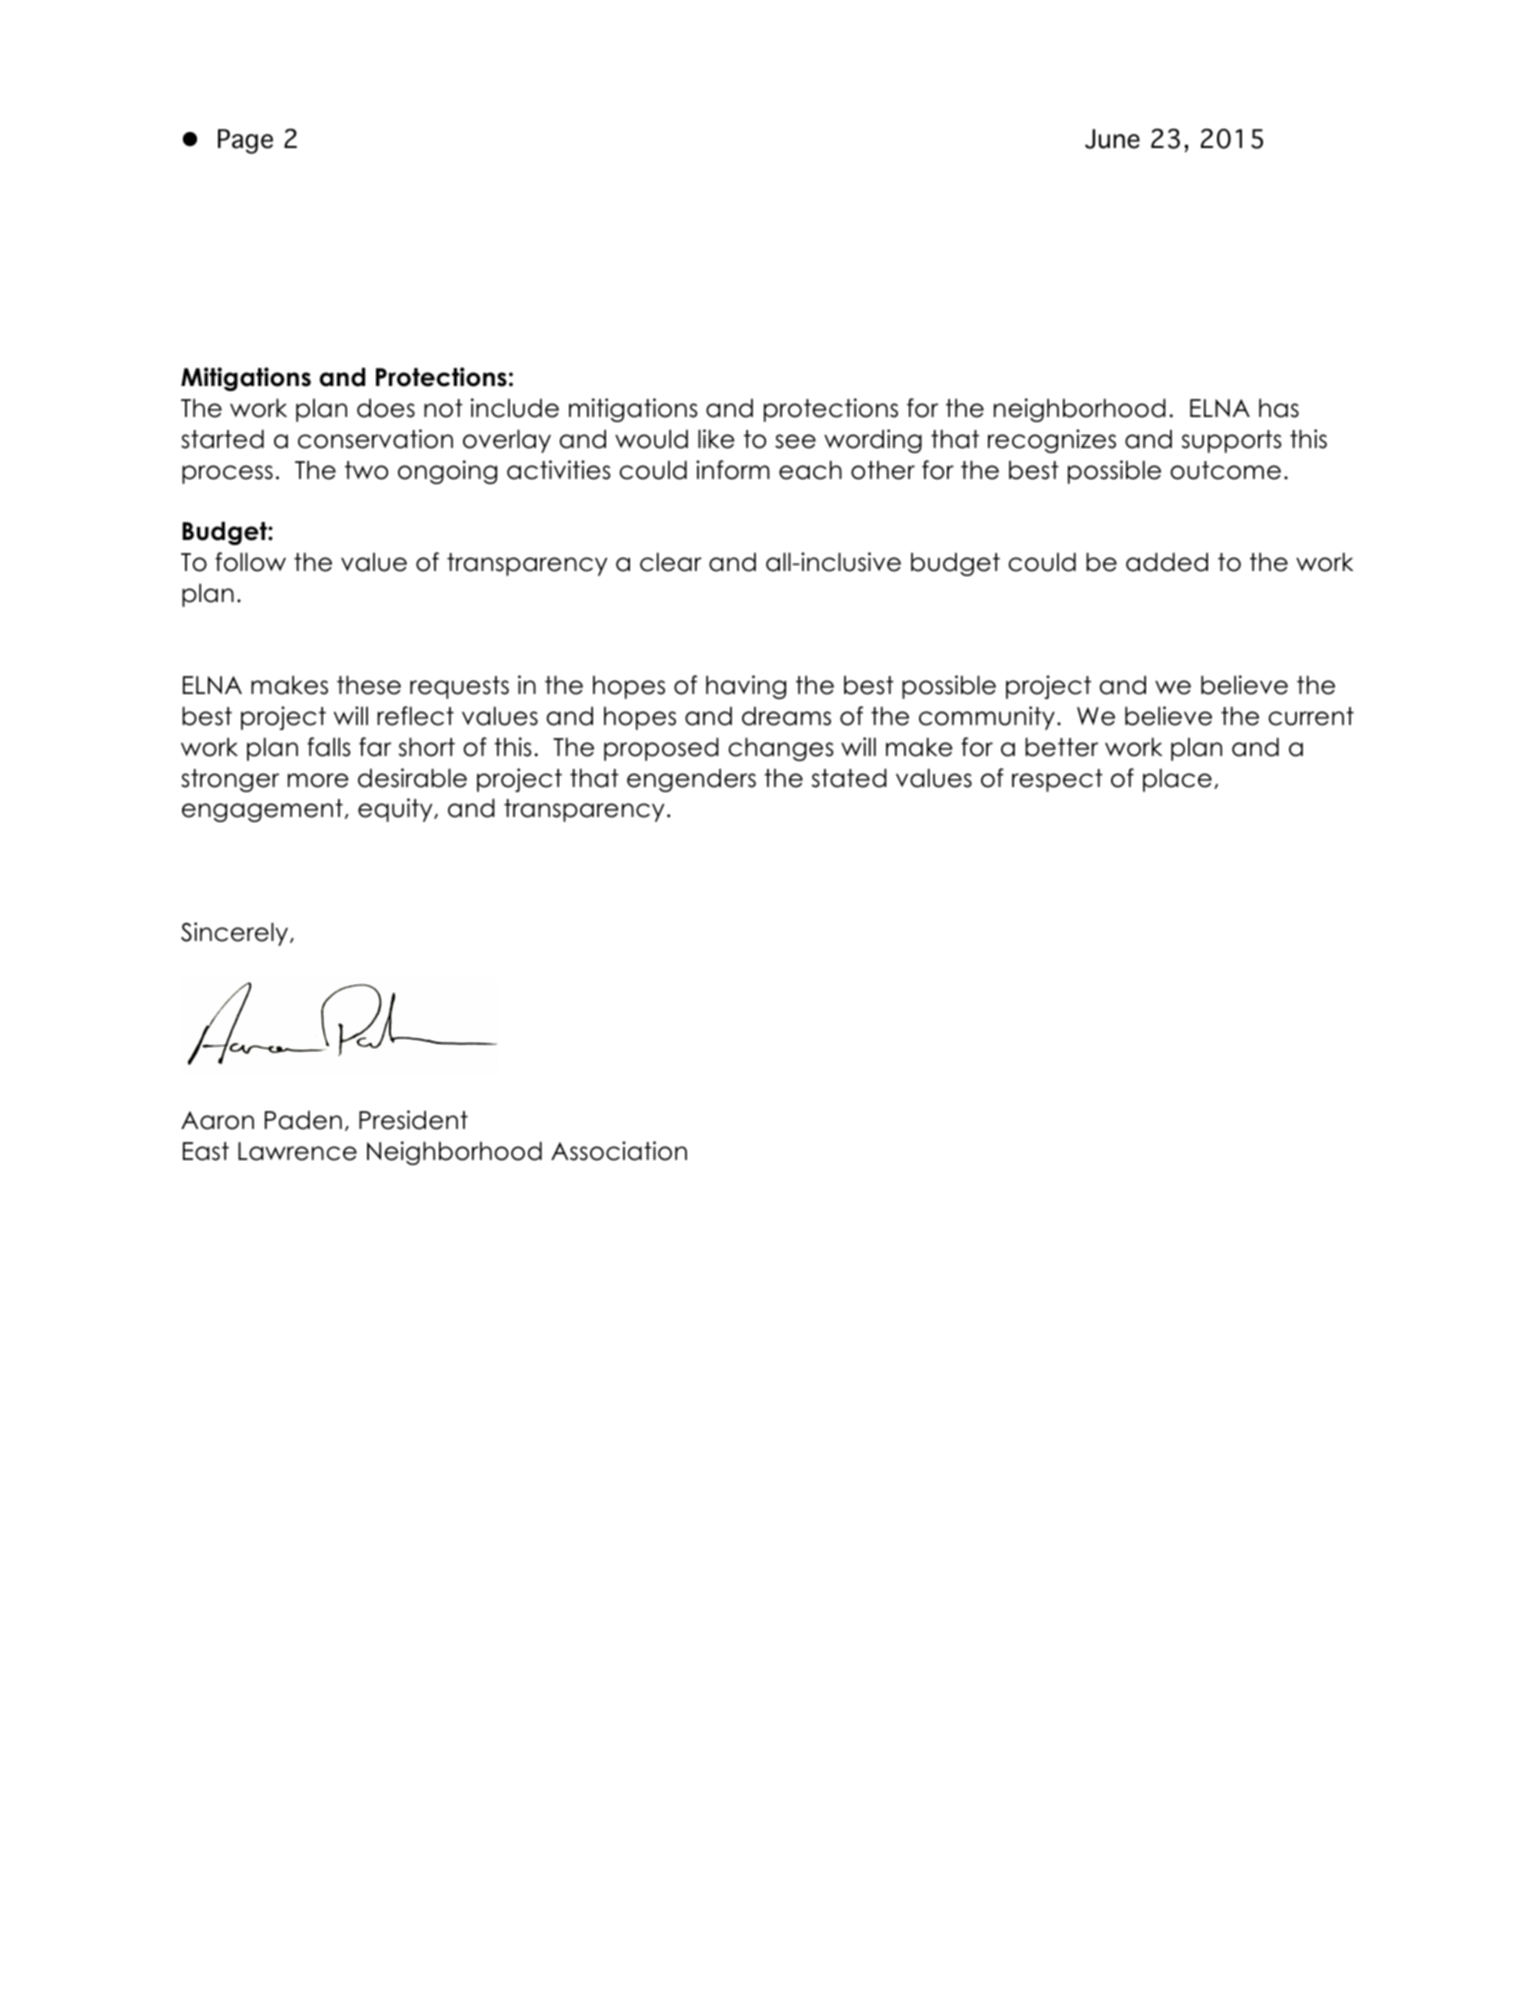  Describe the element at coordinates (1112, 139) in the document. I see `June` at that location.
